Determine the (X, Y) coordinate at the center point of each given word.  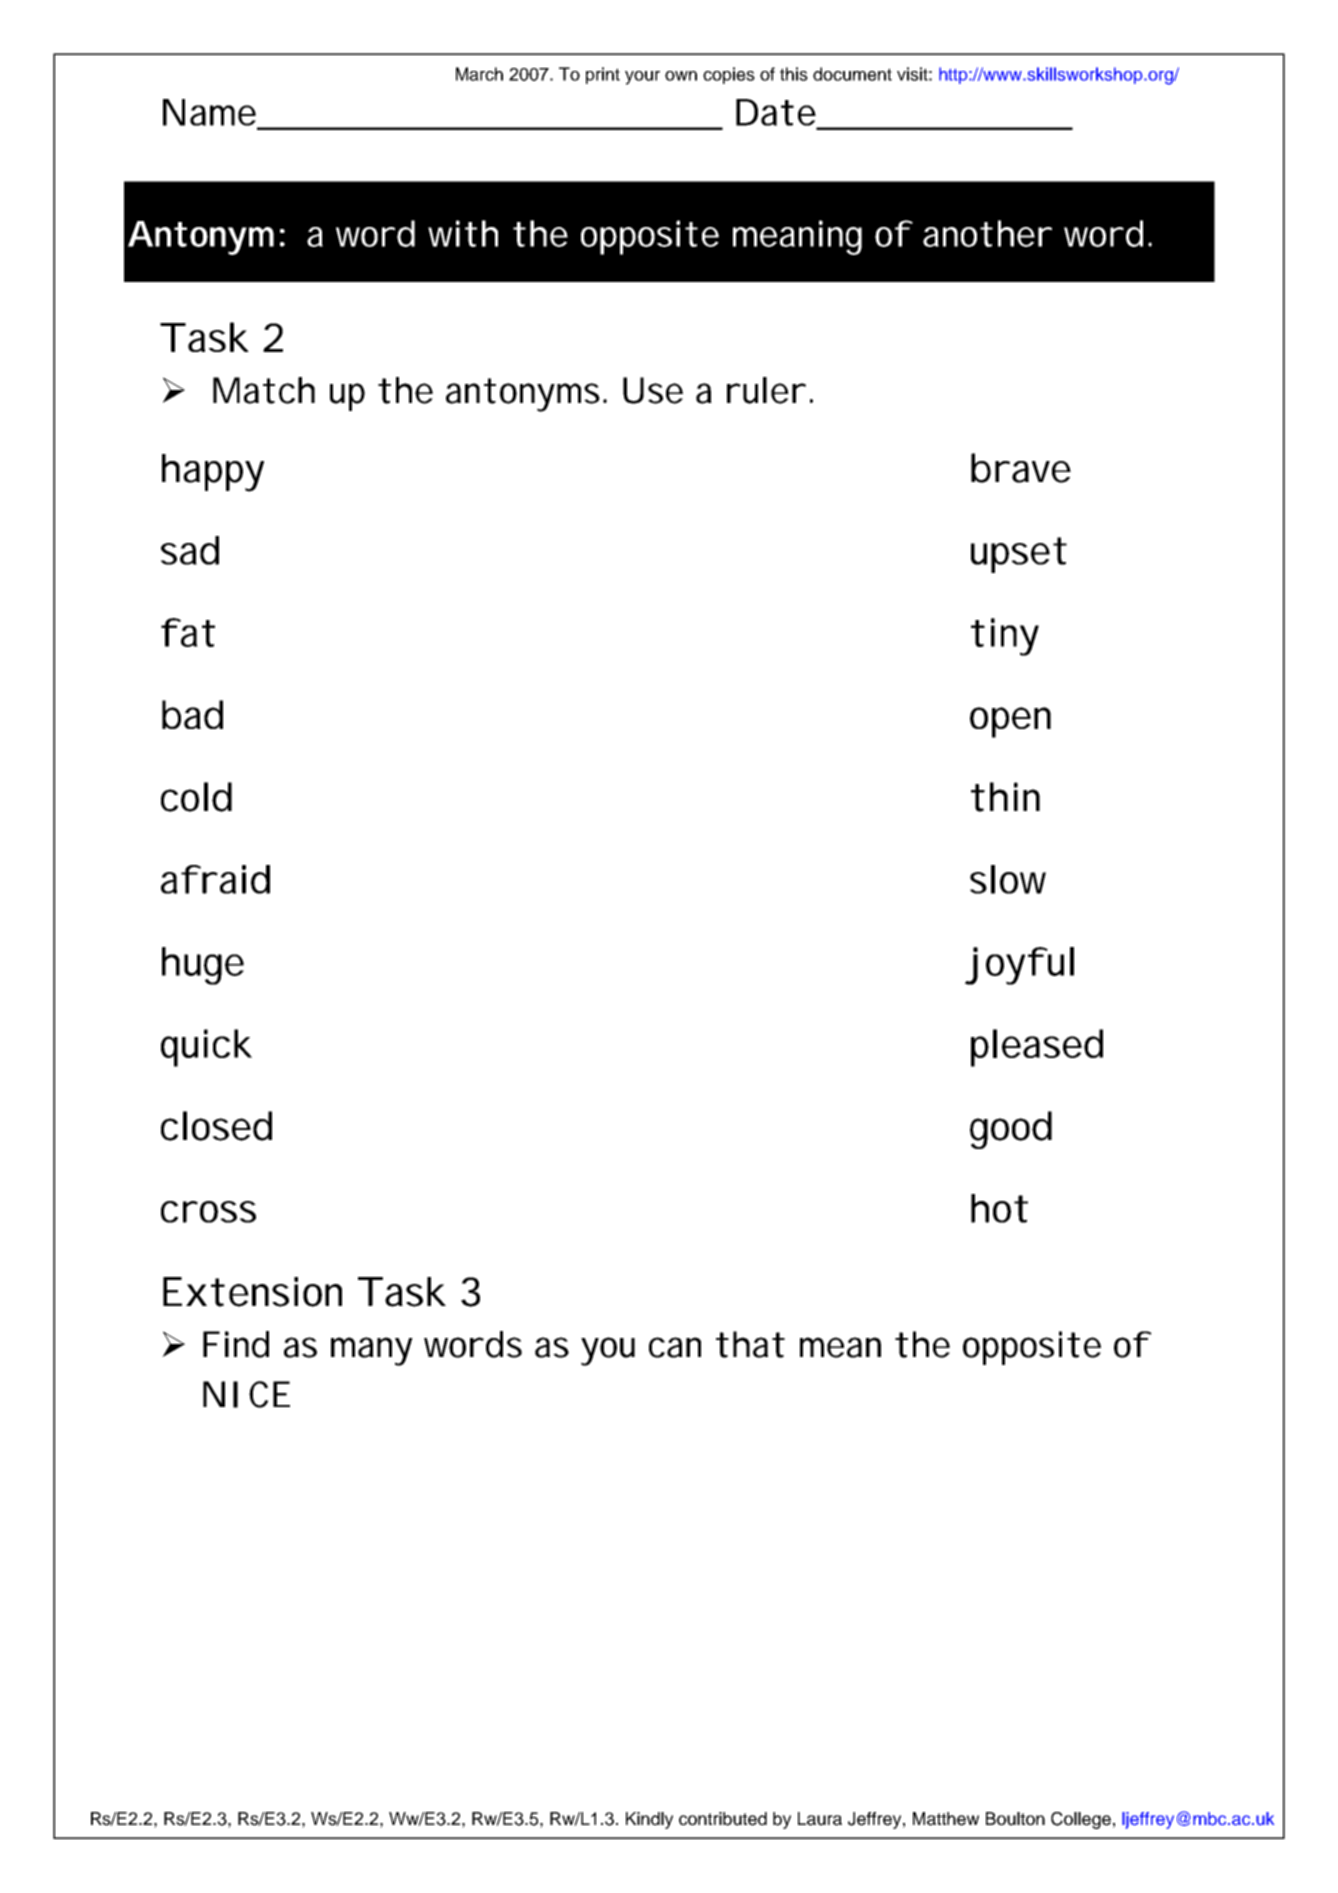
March (479, 74)
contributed (723, 1819)
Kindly (649, 1820)
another (987, 233)
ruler (766, 390)
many (372, 1351)
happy (213, 473)
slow (1008, 879)
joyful (1019, 966)
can (675, 1347)
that (750, 1344)
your (642, 78)
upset (1018, 555)
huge (203, 966)
